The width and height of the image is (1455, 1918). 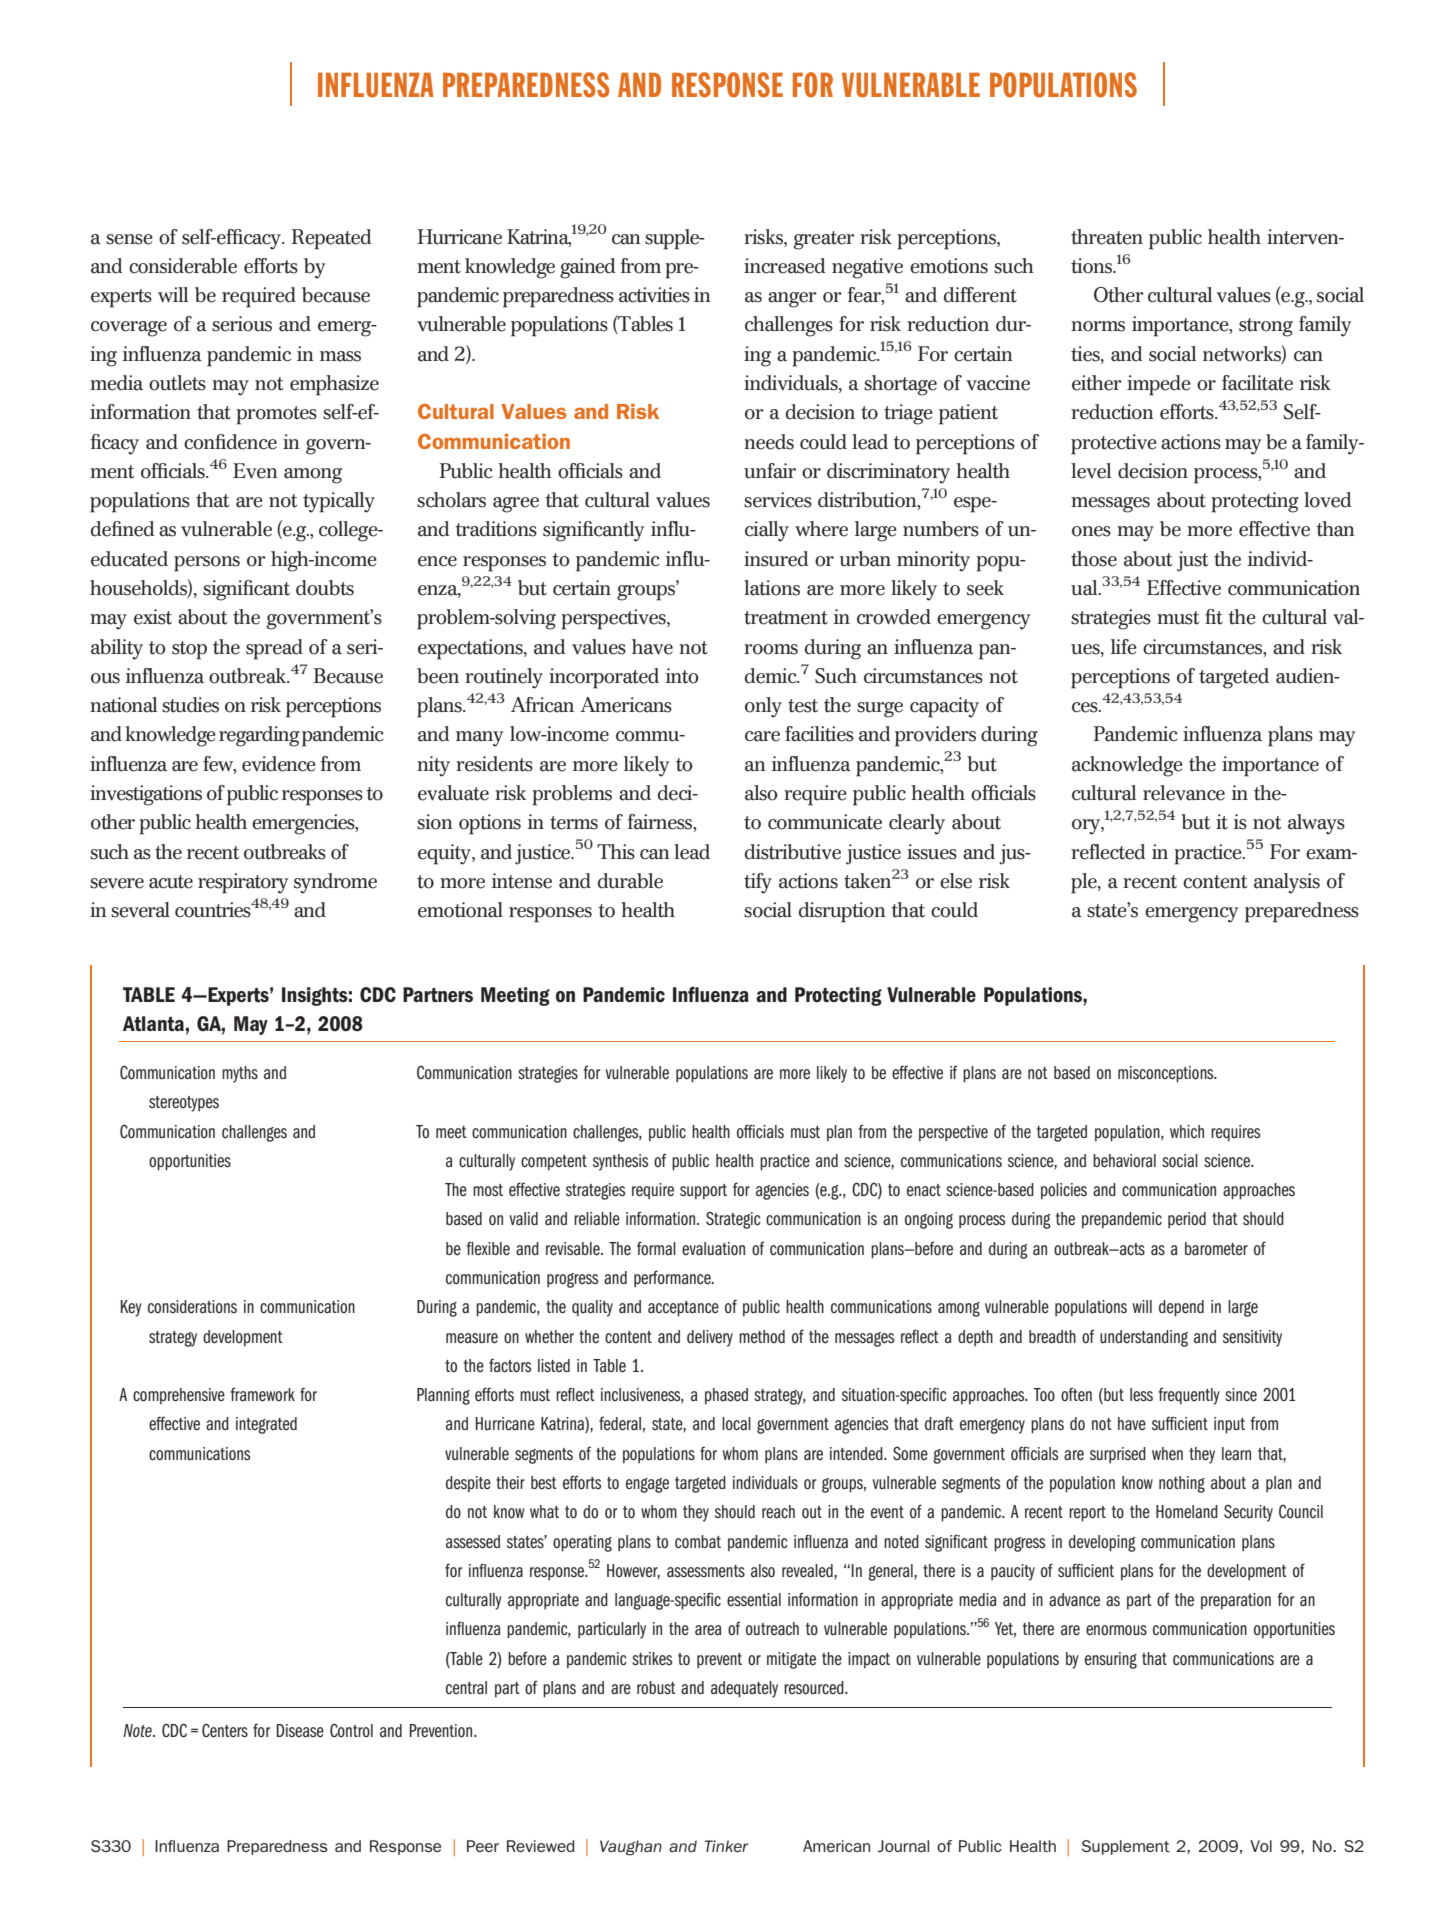 What do you see at coordinates (1261, 1846) in the image?
I see `Vol` at bounding box center [1261, 1846].
